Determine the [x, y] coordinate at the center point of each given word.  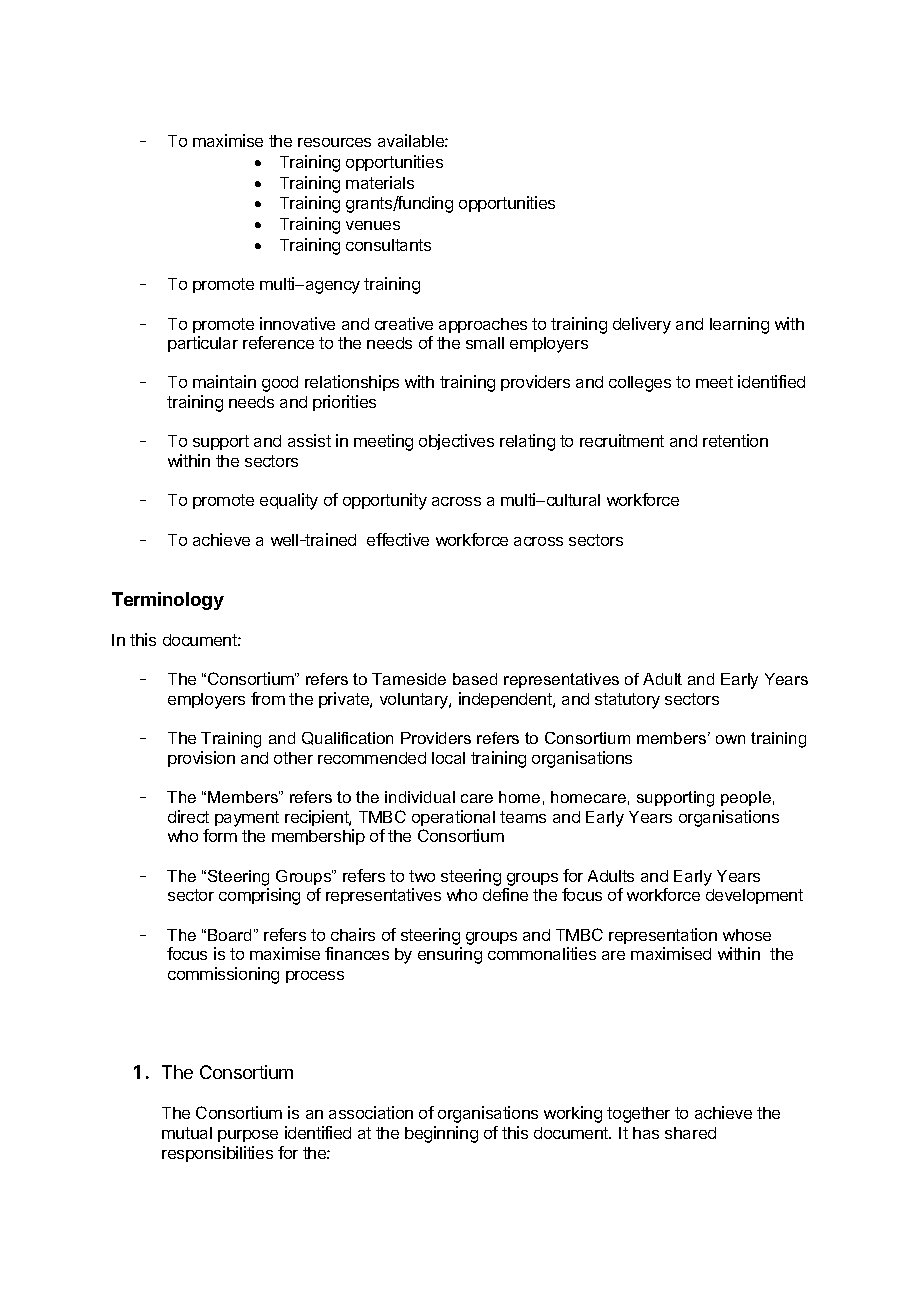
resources [334, 142]
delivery [642, 325]
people [746, 798]
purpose [248, 1136]
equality [289, 501]
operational [453, 818]
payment [247, 819]
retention [735, 440]
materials [380, 182]
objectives [456, 442]
